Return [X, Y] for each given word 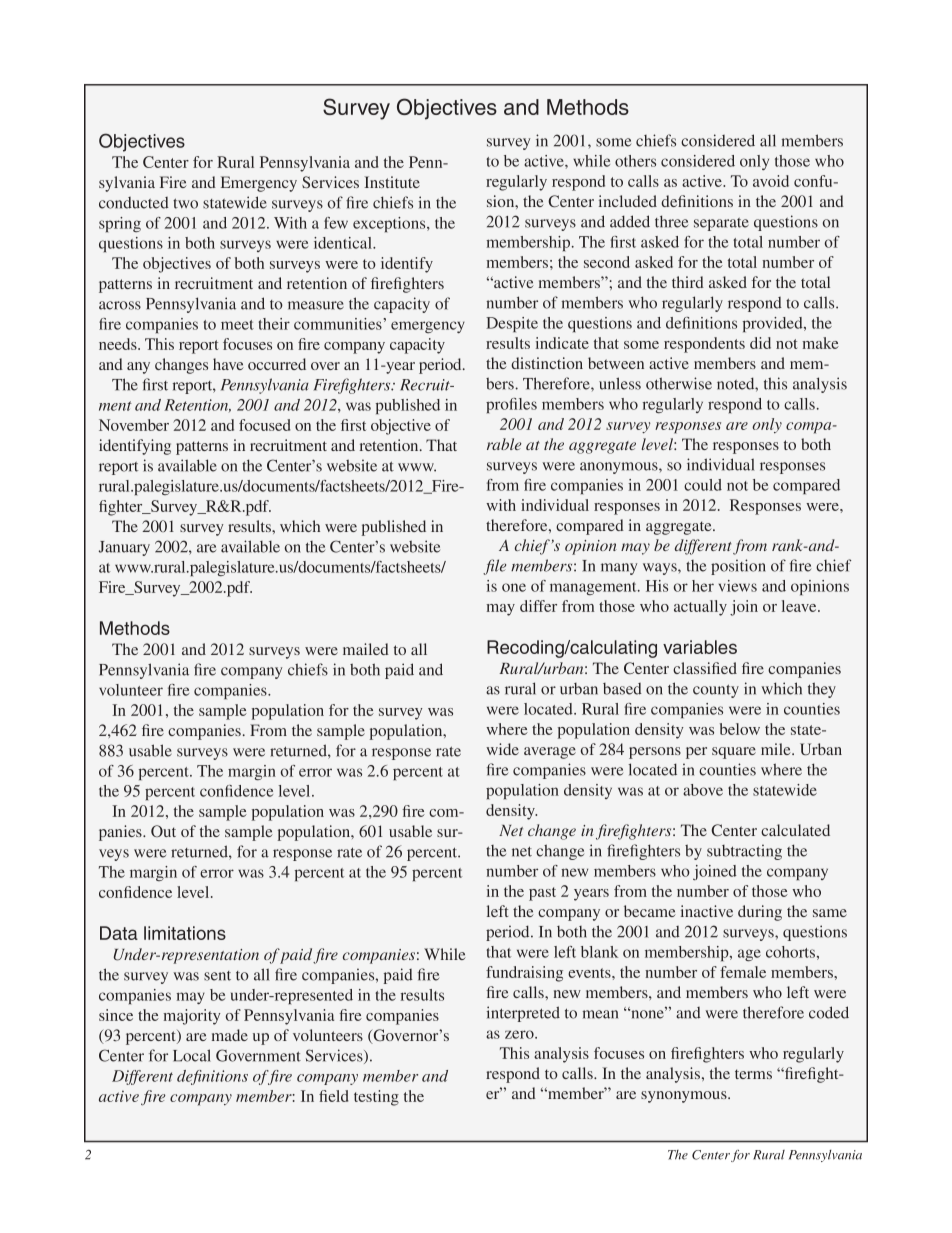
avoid [771, 181]
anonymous [620, 468]
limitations [185, 933]
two [185, 203]
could [703, 485]
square [734, 753]
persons [655, 753]
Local [192, 1055]
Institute [392, 182]
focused [265, 425]
